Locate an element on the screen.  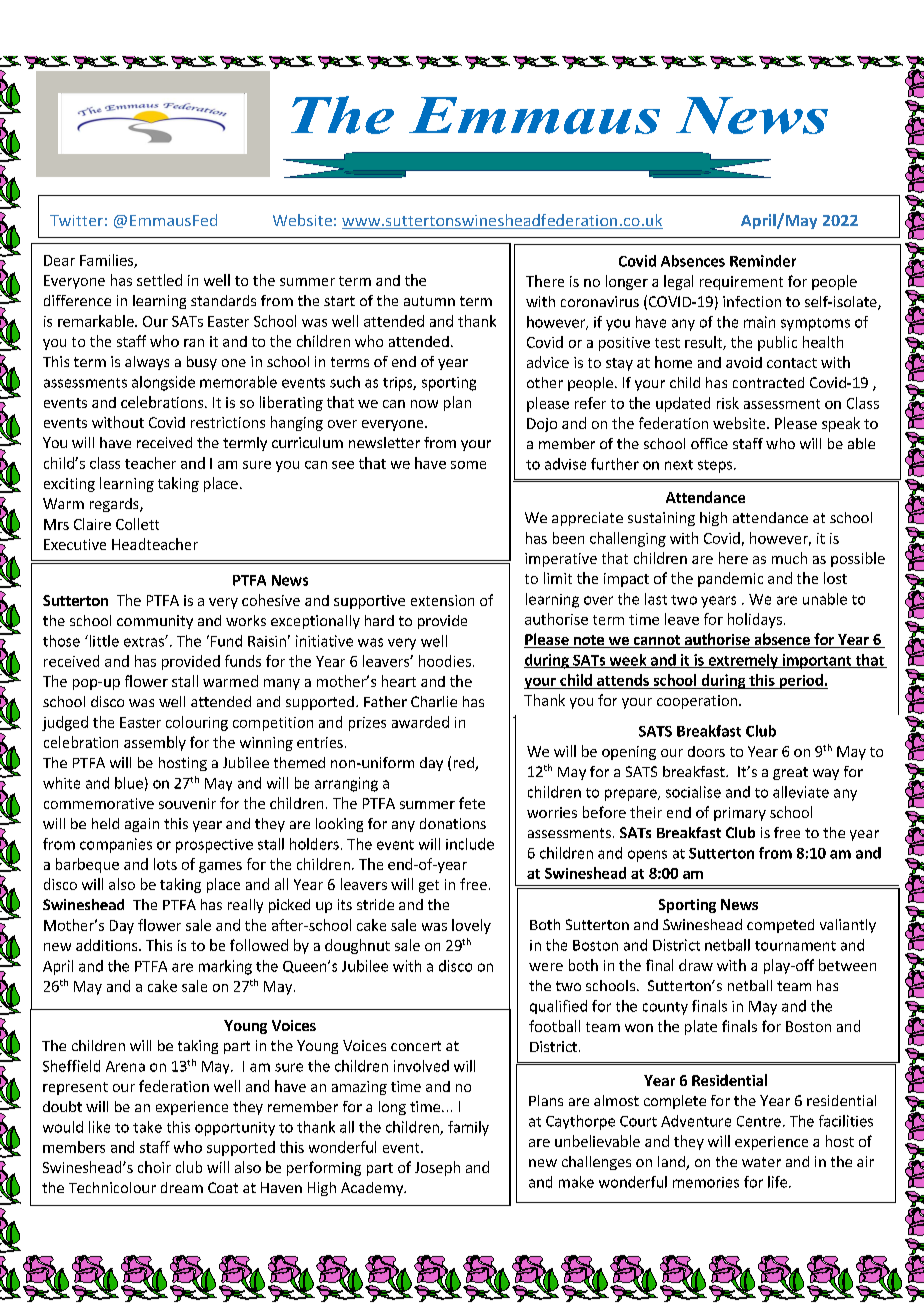
settled is located at coordinates (159, 280).
